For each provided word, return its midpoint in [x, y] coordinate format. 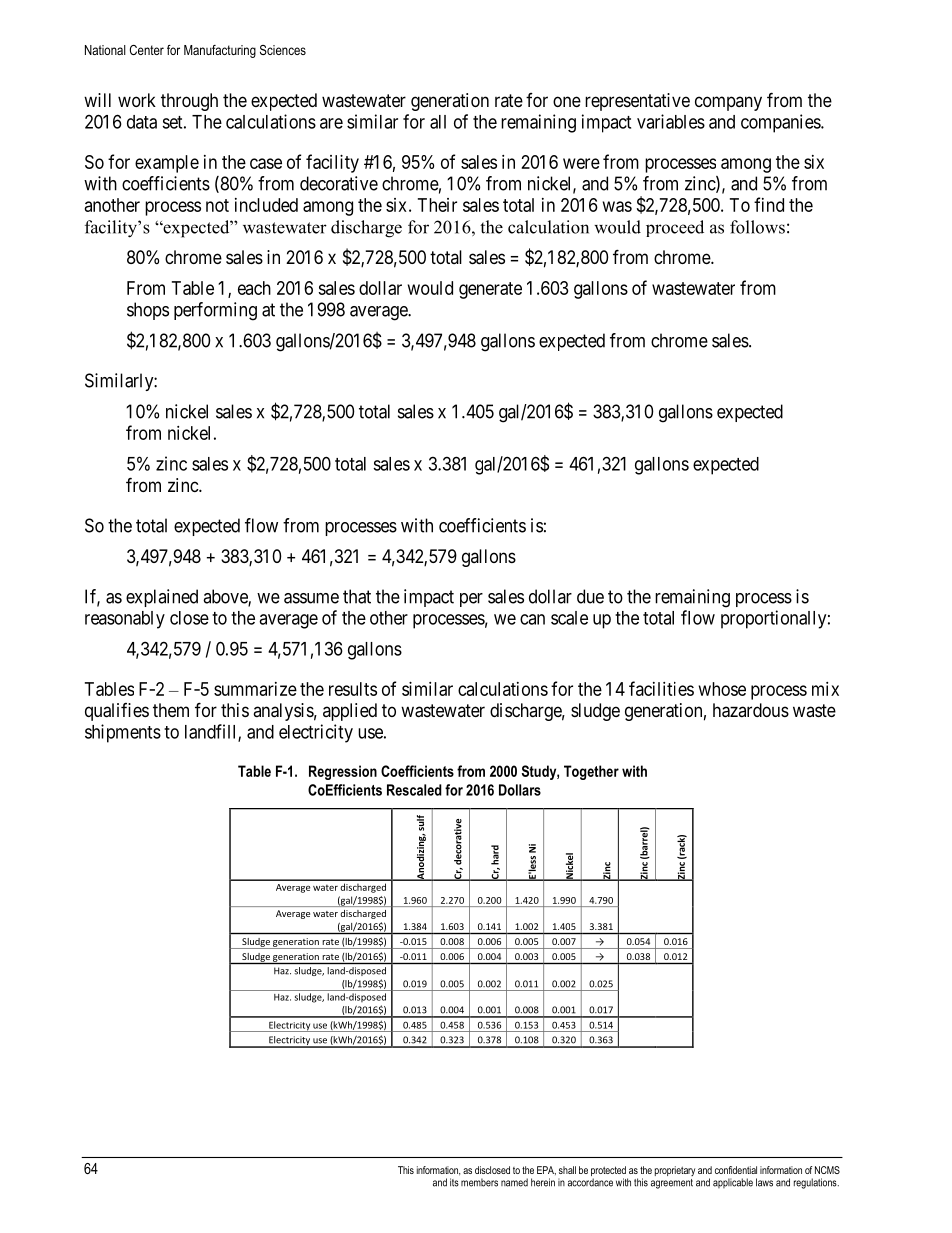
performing [215, 311]
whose [722, 689]
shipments [123, 733]
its [454, 1182]
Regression [343, 772]
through [189, 102]
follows [757, 227]
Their [437, 205]
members [479, 1182]
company [728, 103]
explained [162, 598]
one [567, 101]
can [532, 619]
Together [591, 772]
